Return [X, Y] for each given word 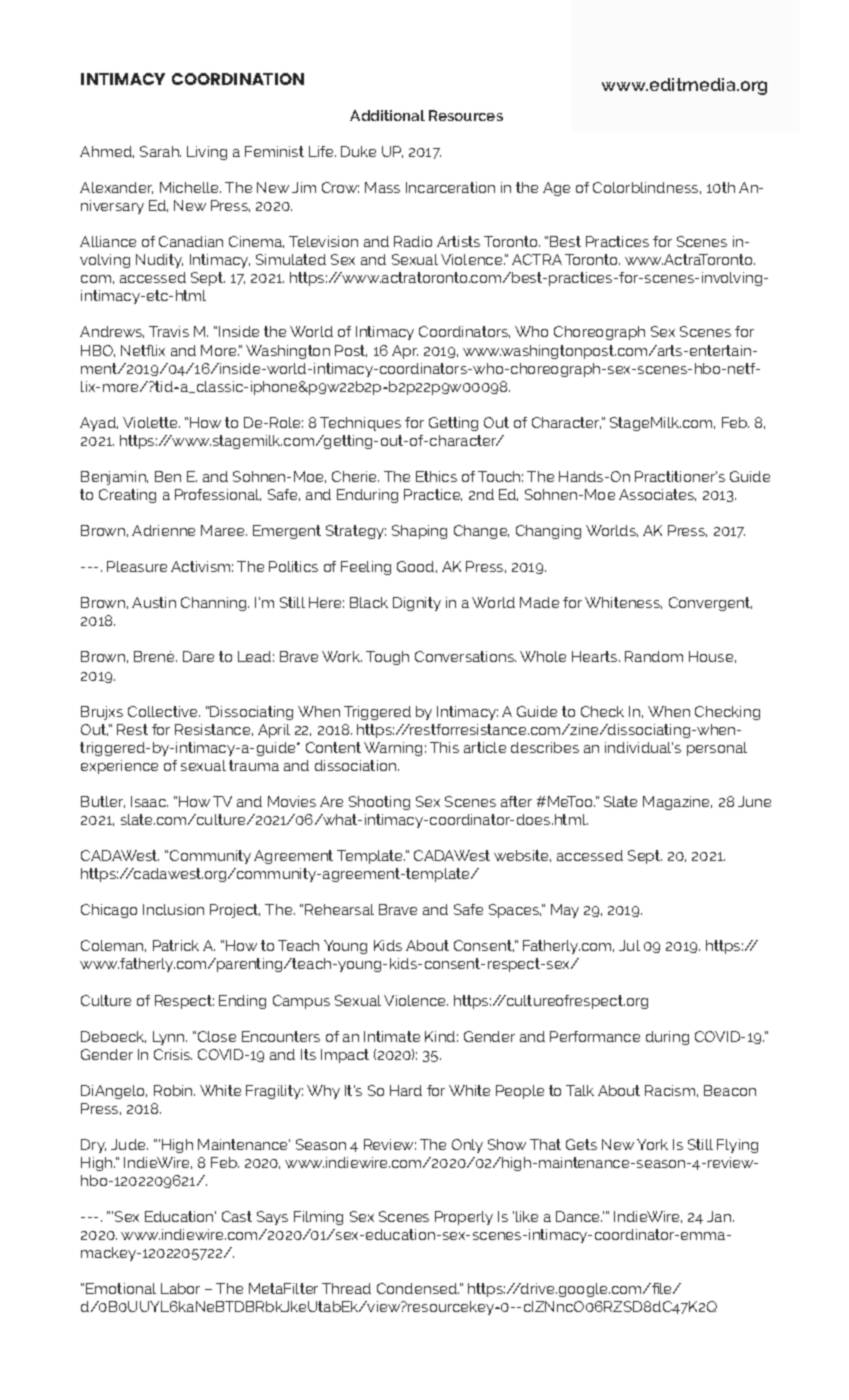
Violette [151, 422]
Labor [180, 1288]
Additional [387, 115]
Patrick [176, 945]
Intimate [392, 1036]
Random [654, 656]
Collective [164, 711]
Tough [387, 658]
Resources [466, 115]
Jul [629, 945]
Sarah [160, 151]
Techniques [360, 424]
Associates [657, 495]
